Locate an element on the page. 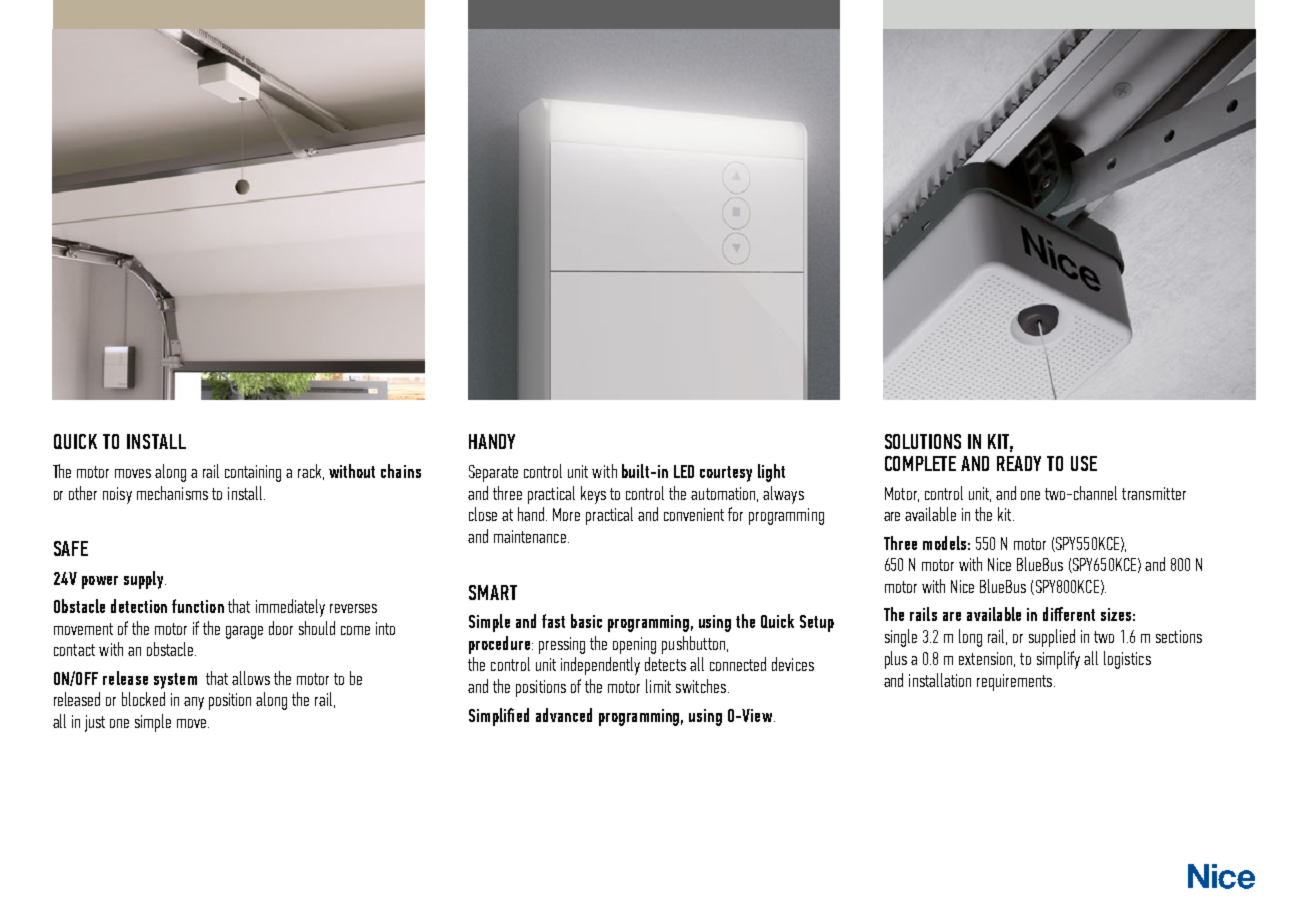 Image resolution: width=1308 pixels, height=924 pixels. advanced is located at coordinates (564, 715).
